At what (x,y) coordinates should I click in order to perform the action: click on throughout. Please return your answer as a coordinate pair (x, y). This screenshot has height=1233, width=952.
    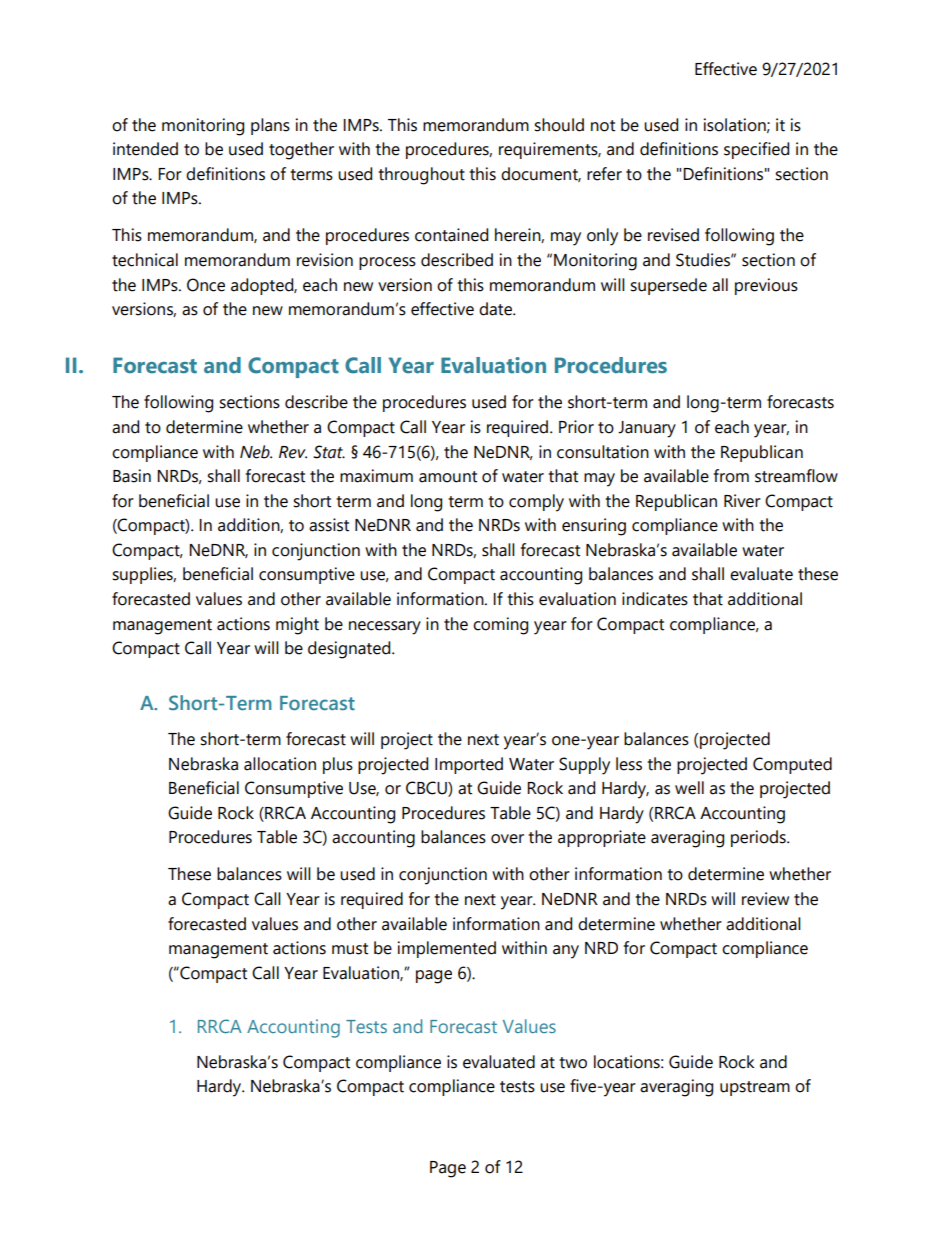
    Looking at the image, I should click on (421, 176).
